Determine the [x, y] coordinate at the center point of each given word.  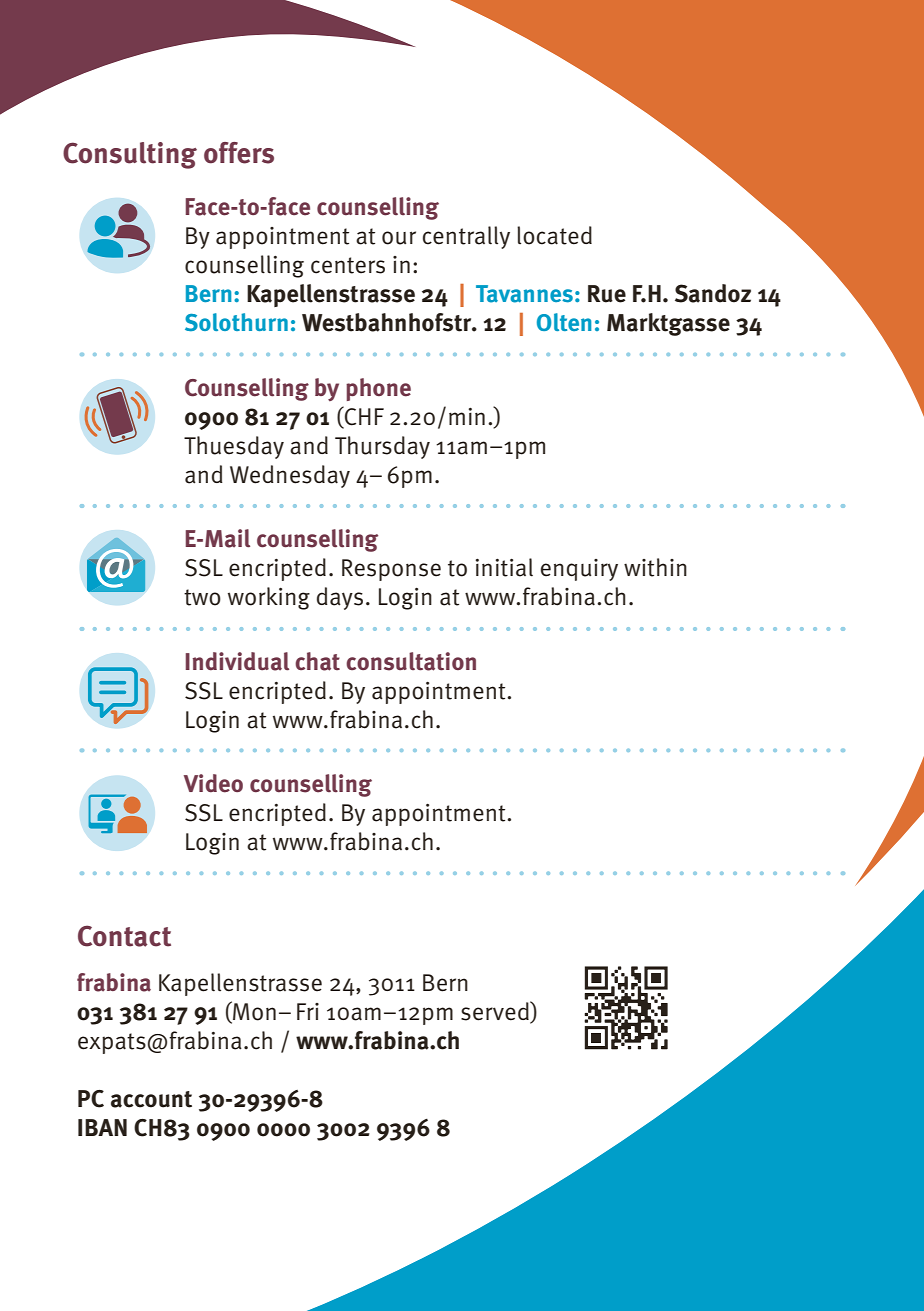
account [151, 1099]
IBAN [102, 1127]
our [399, 238]
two [202, 597]
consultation [411, 661]
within [655, 567]
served [496, 1011]
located [554, 235]
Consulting [130, 155]
